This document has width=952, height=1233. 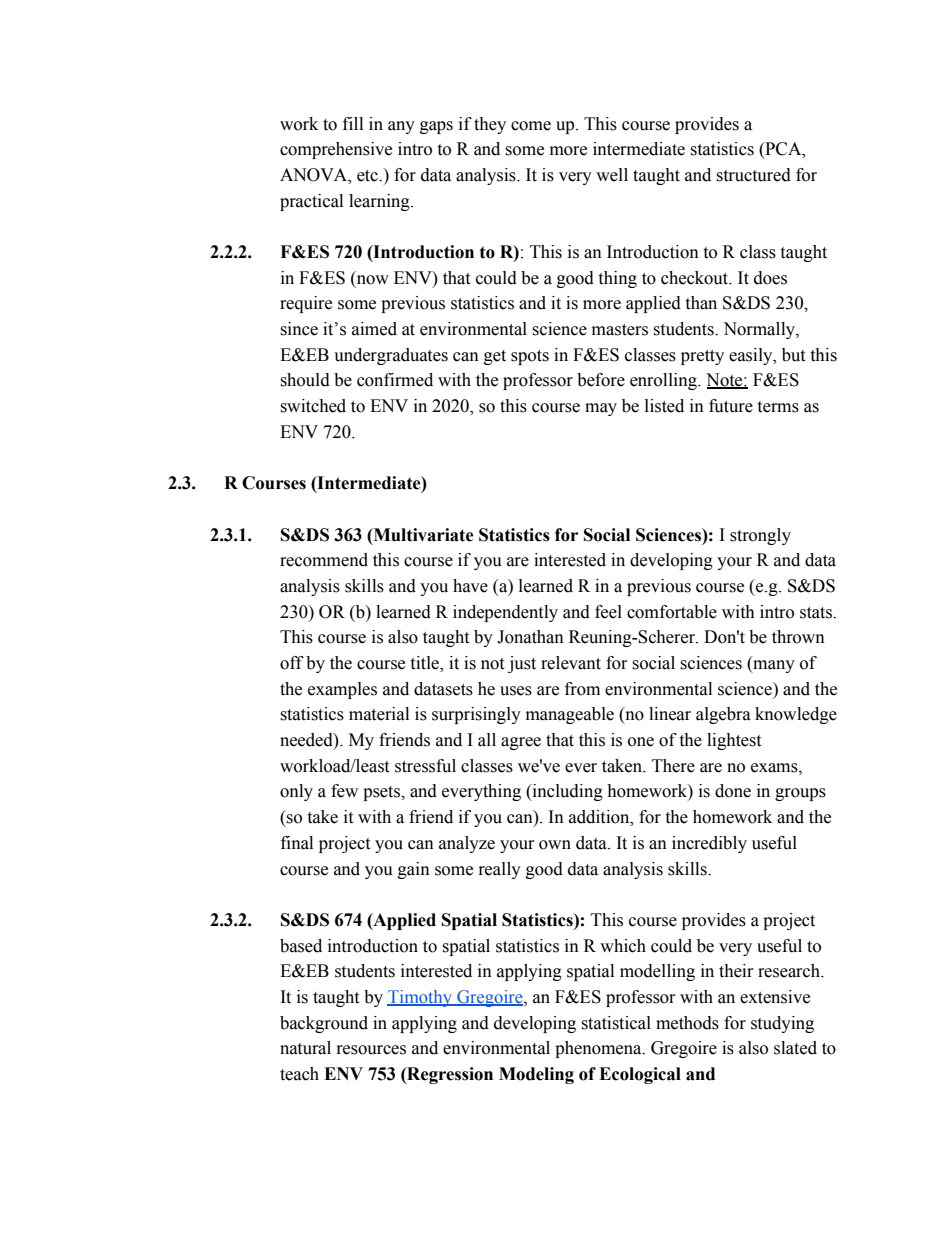 I want to click on resources, so click(x=371, y=1050).
